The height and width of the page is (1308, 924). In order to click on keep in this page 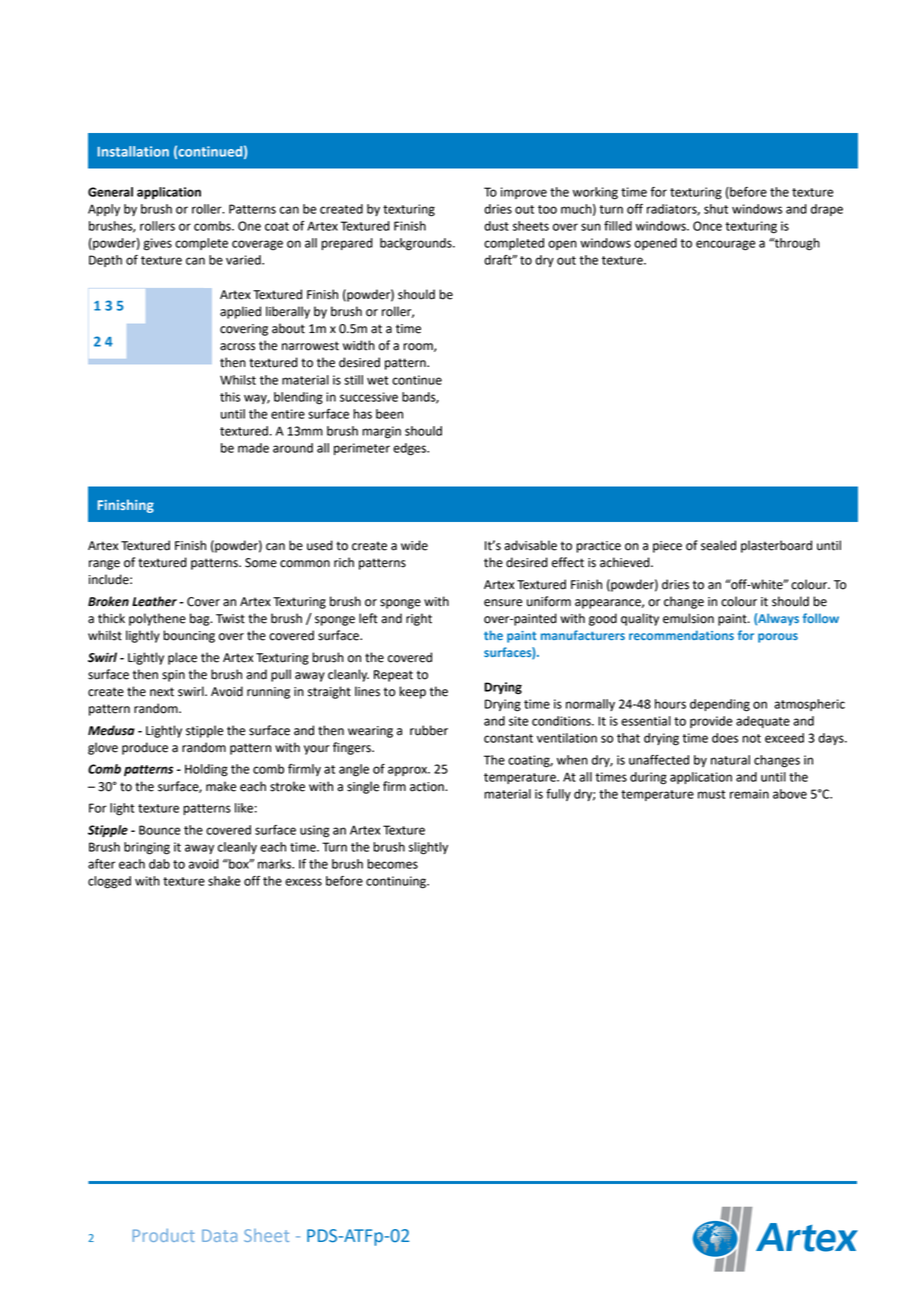, I will do `click(412, 692)`.
